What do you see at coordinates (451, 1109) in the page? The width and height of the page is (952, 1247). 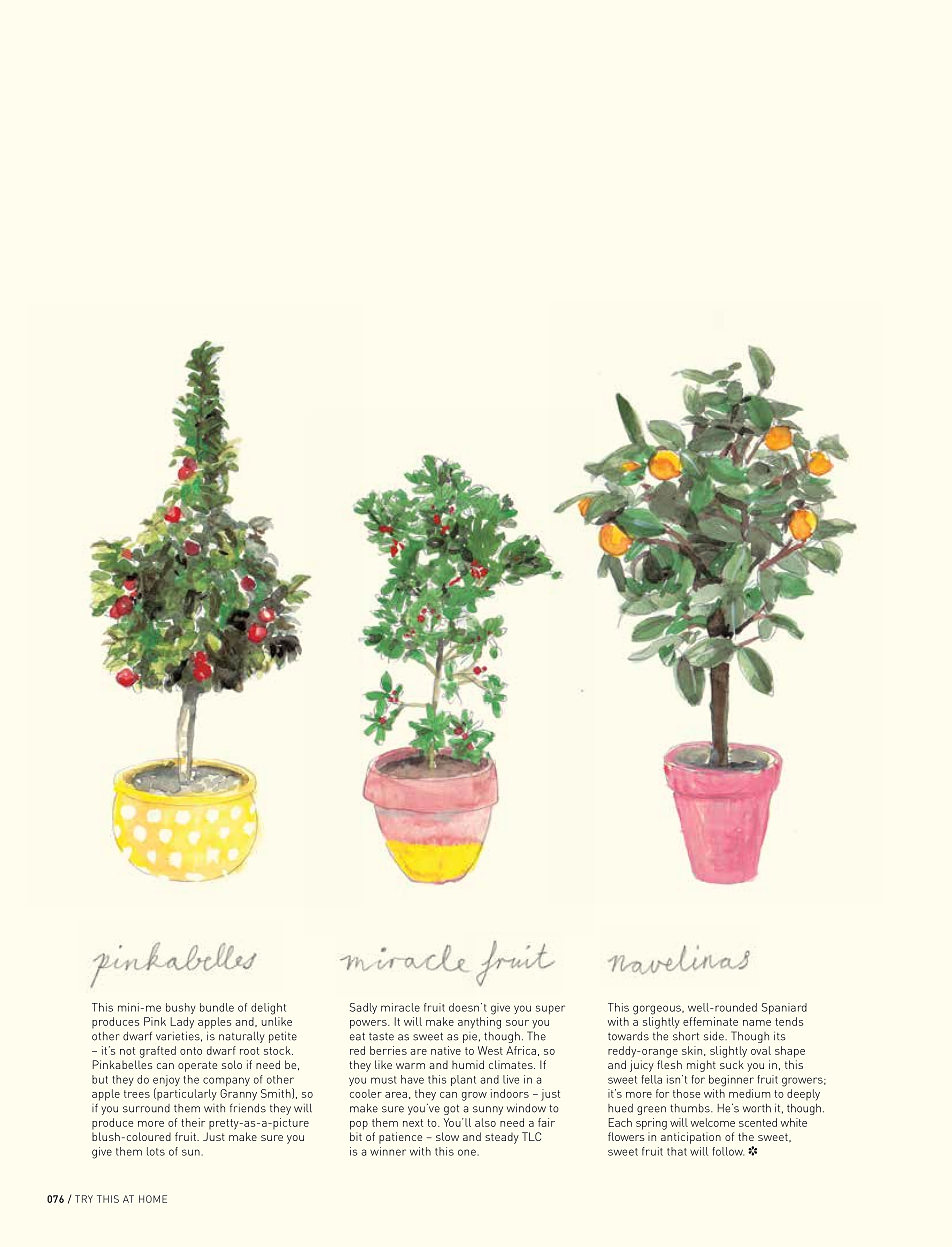 I see `got` at bounding box center [451, 1109].
